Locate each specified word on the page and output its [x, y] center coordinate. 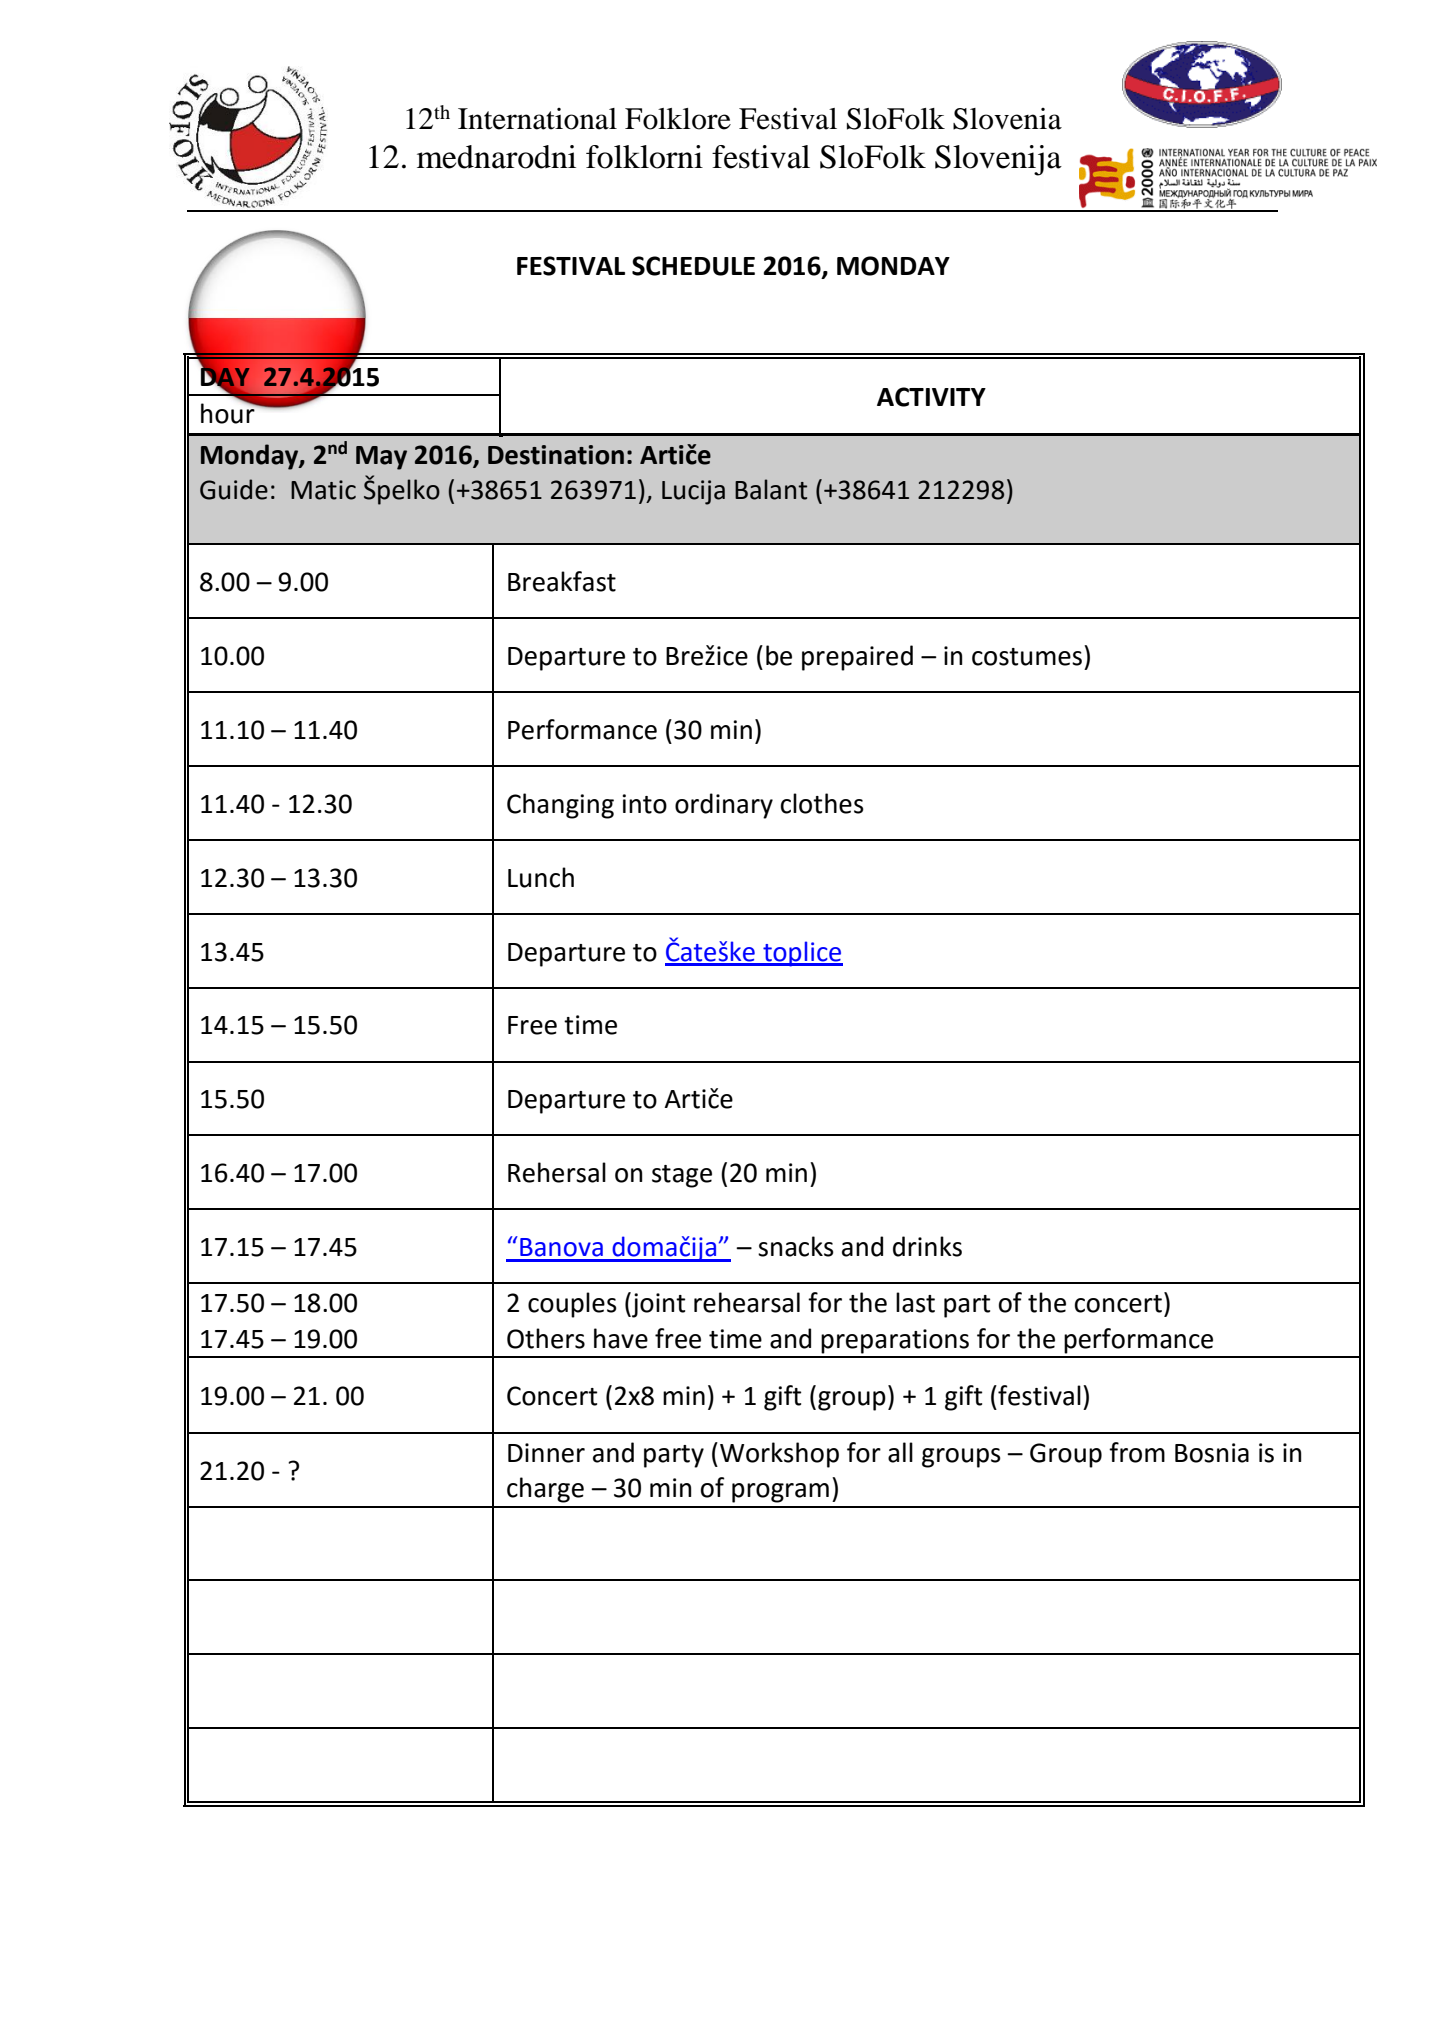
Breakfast [562, 581]
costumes [1027, 657]
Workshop [779, 1455]
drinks [927, 1246]
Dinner [546, 1453]
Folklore [678, 119]
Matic [323, 490]
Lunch [541, 877]
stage [682, 1176]
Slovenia [1007, 119]
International [537, 119]
